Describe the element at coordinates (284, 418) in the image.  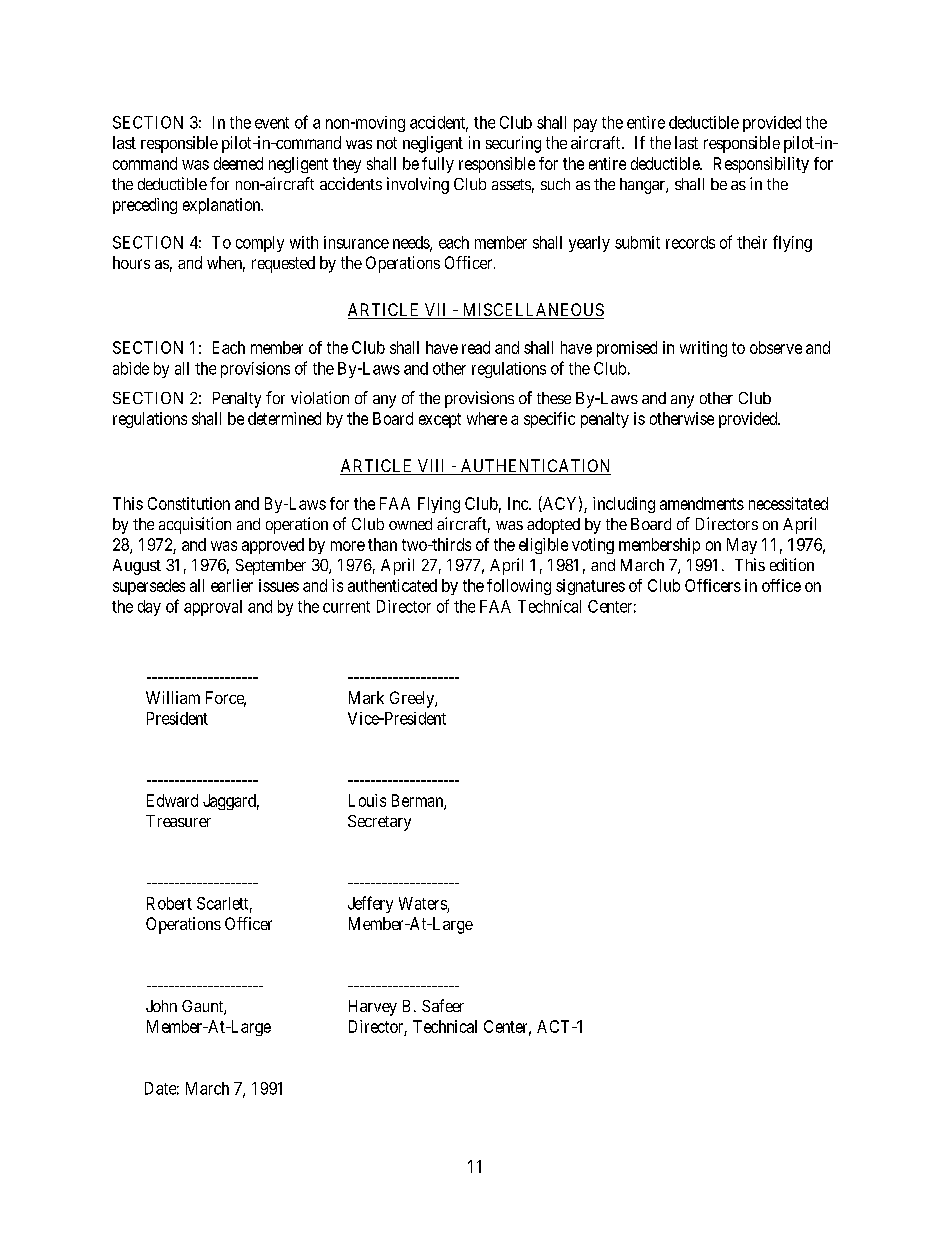
I see `determined` at that location.
